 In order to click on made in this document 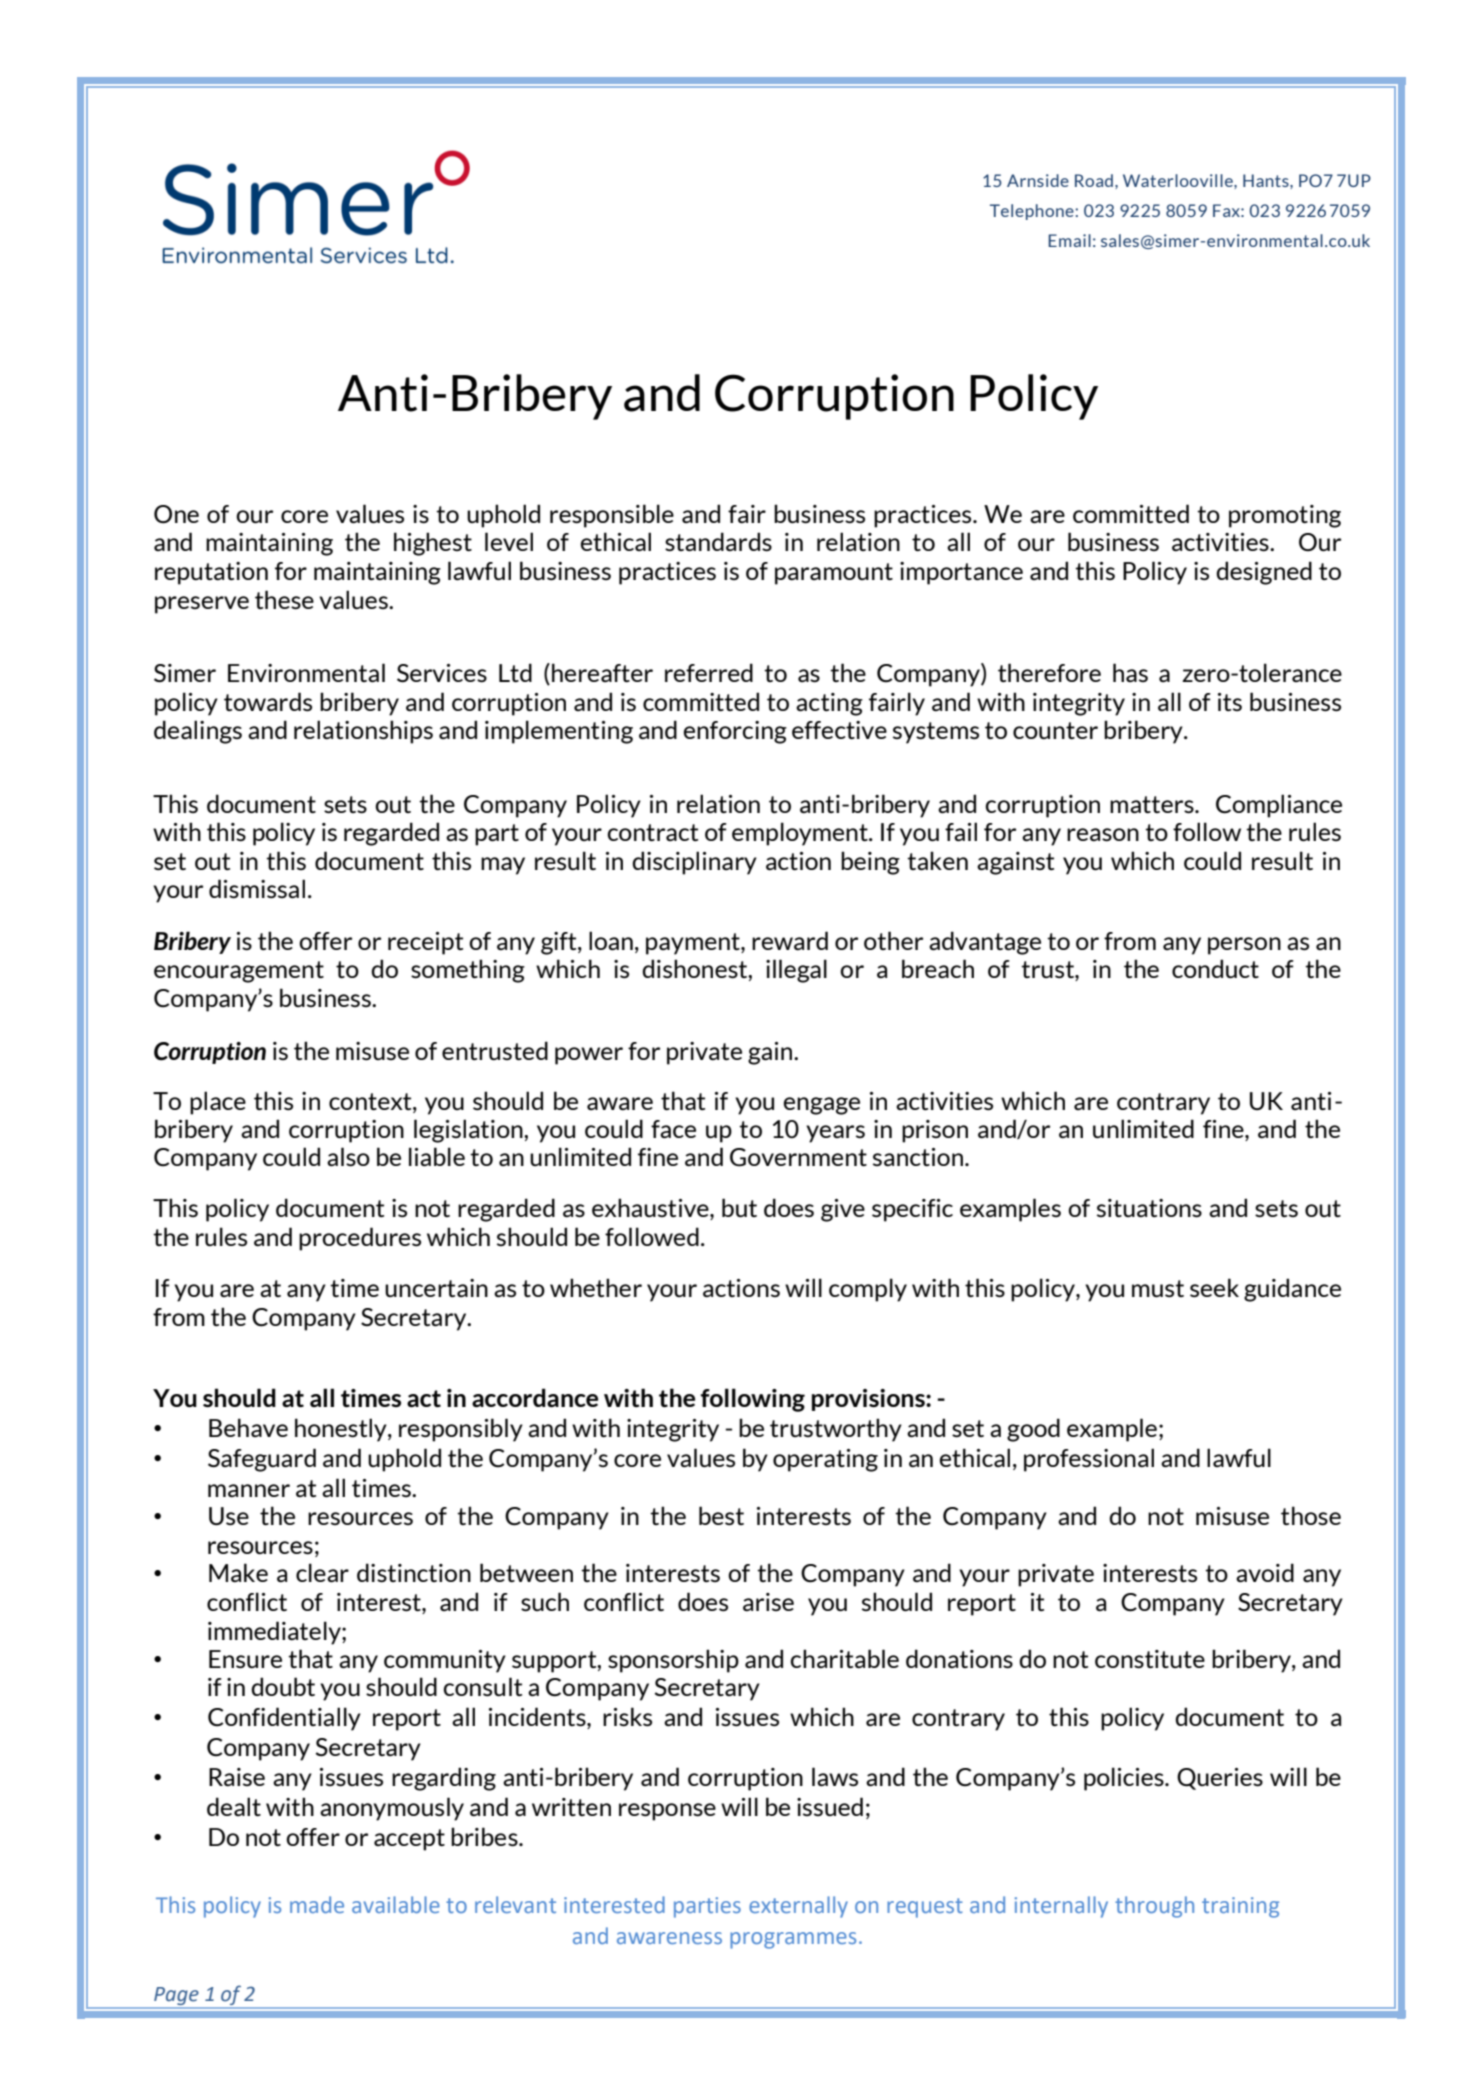, I will do `click(317, 1904)`.
